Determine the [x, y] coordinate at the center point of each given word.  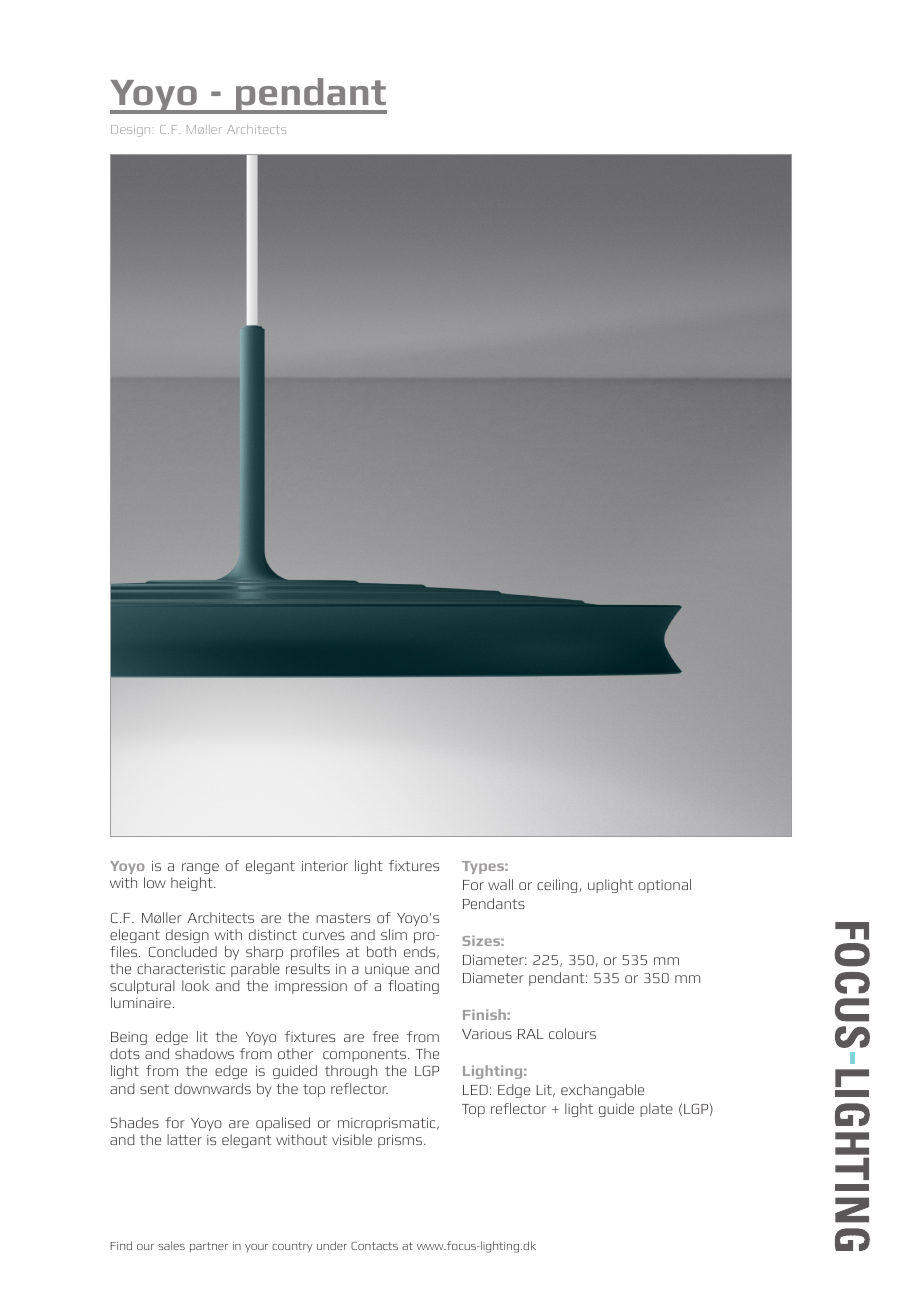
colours [572, 1033]
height [193, 884]
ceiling [557, 886]
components [366, 1055]
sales [171, 1245]
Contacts [374, 1246]
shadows [204, 1053]
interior [325, 866]
